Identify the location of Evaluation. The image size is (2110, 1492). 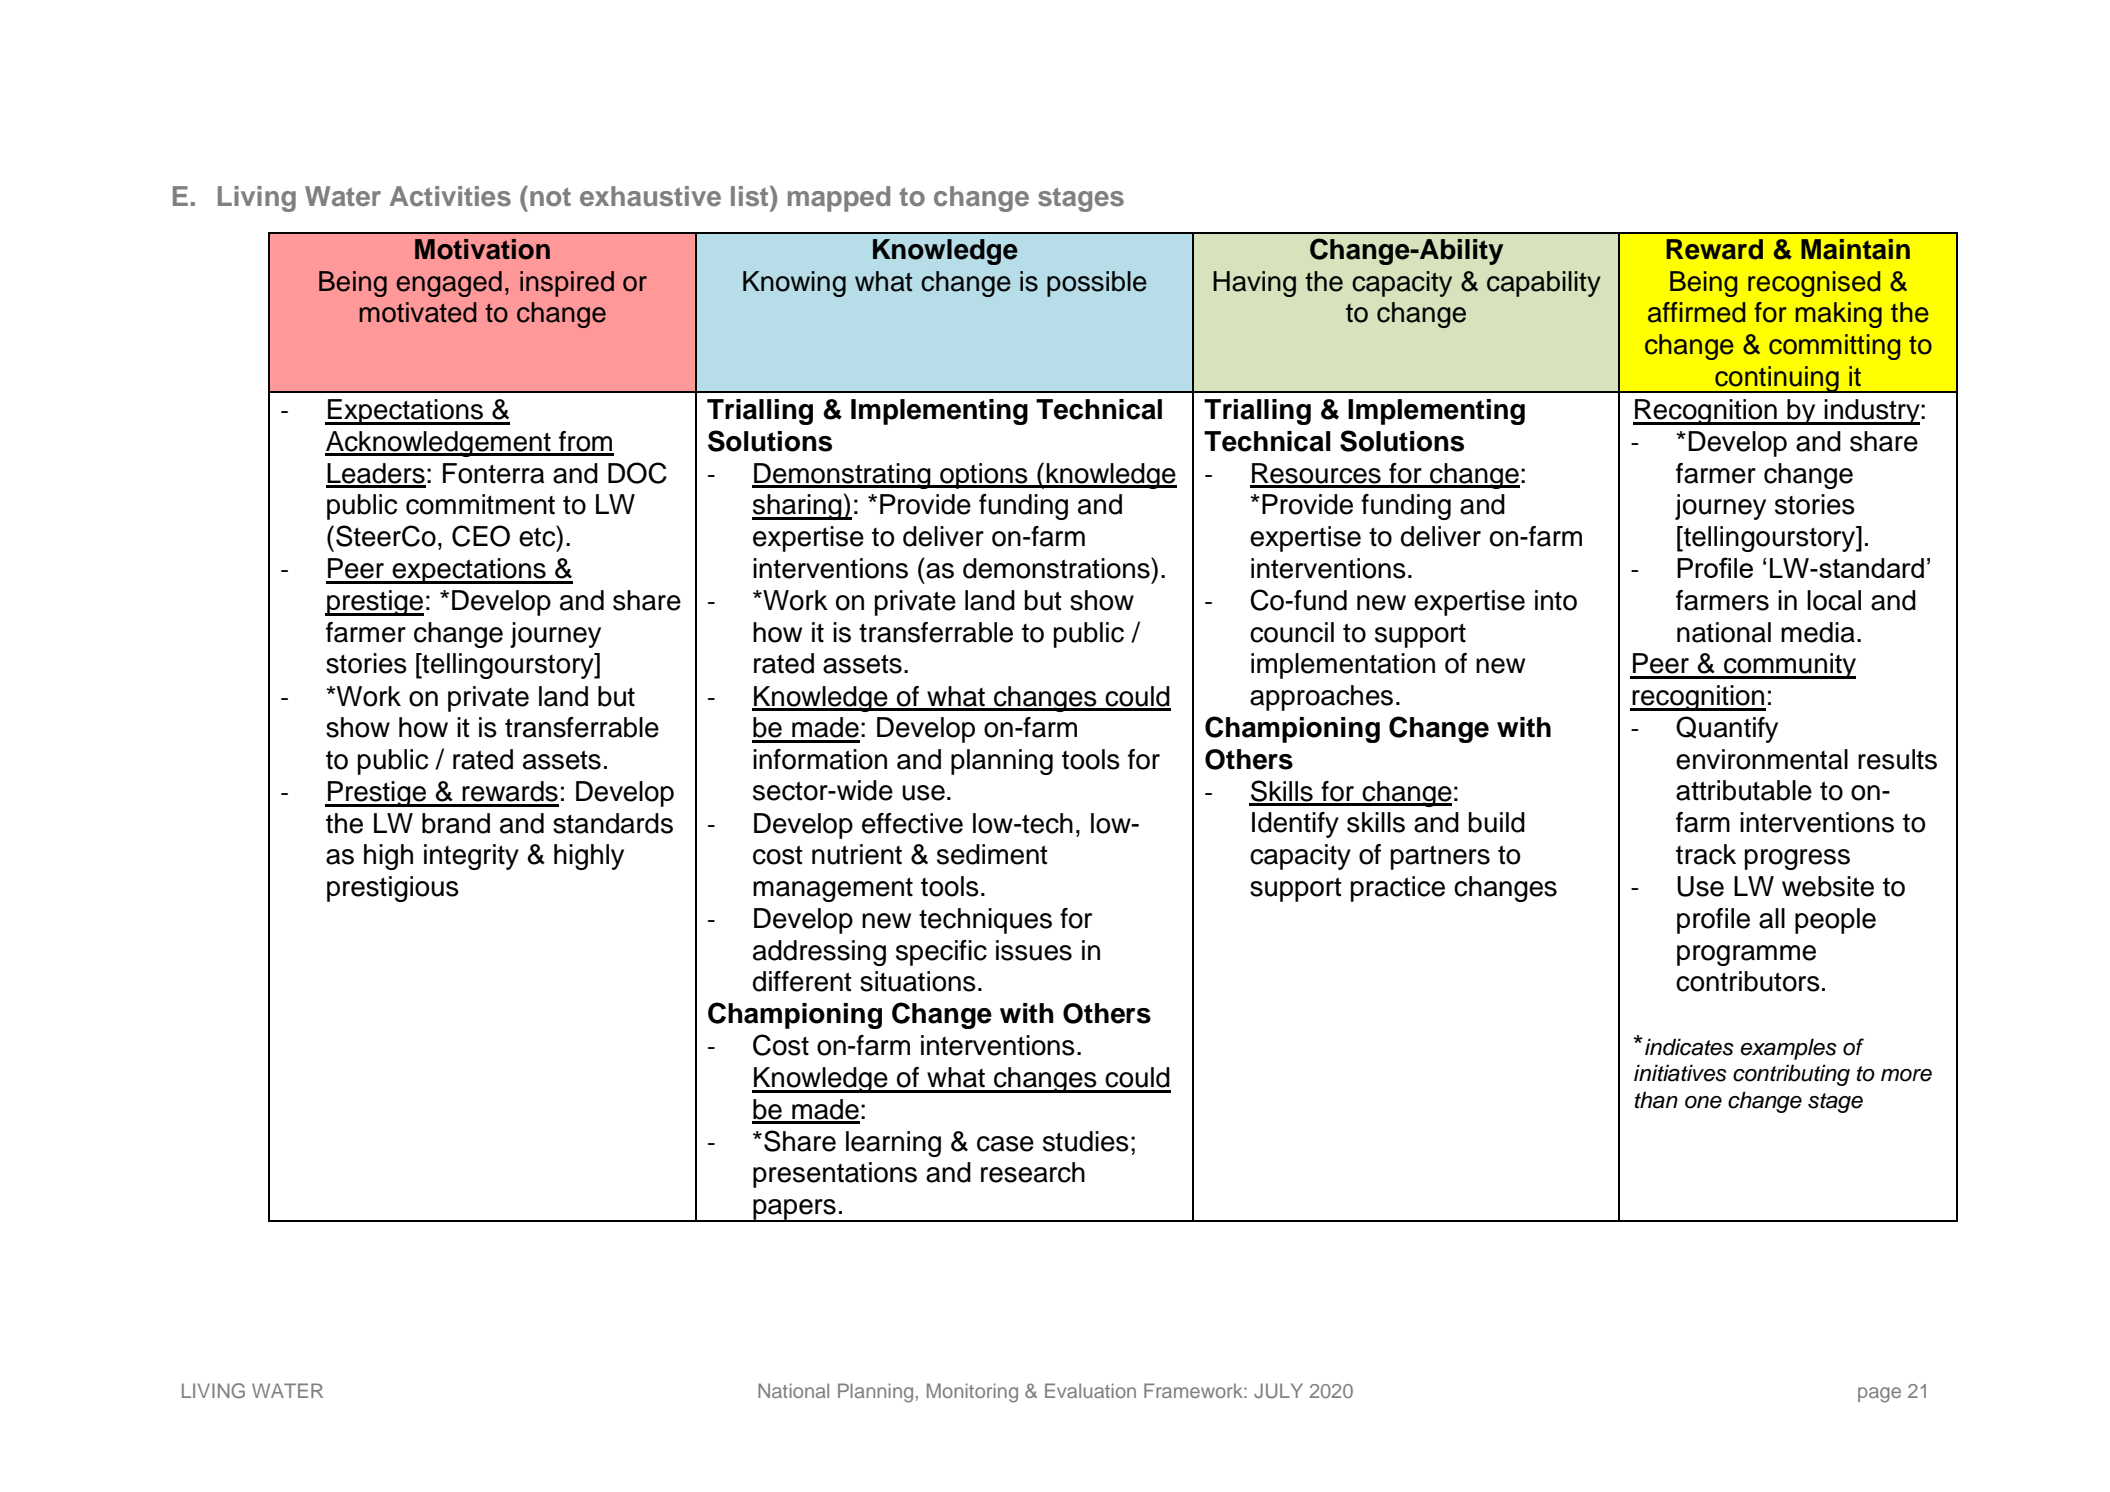
(1090, 1390).
